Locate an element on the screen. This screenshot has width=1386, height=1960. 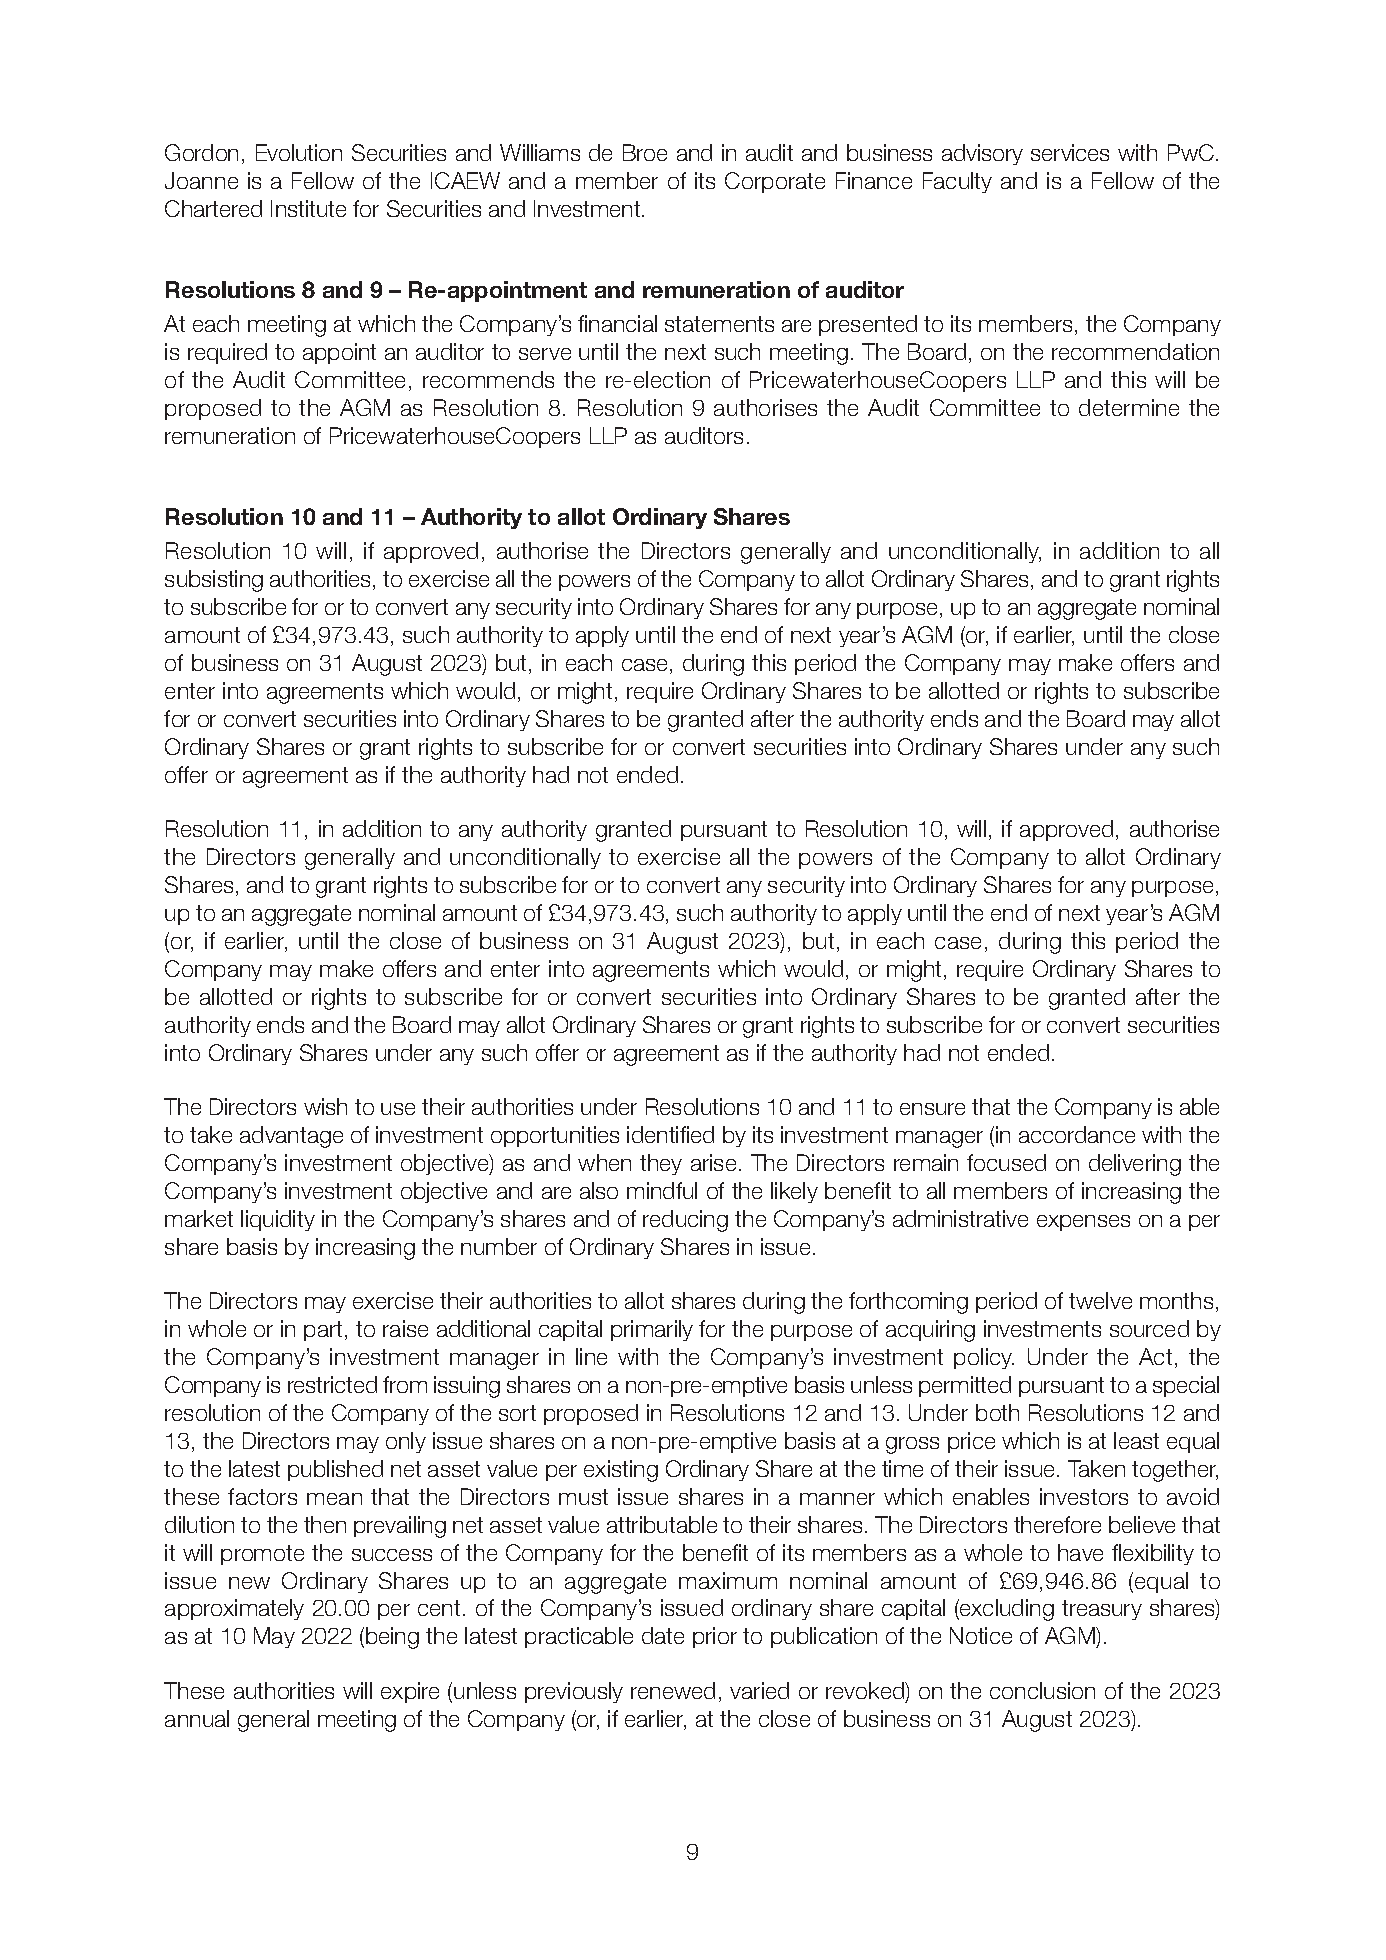
wish is located at coordinates (325, 1106).
